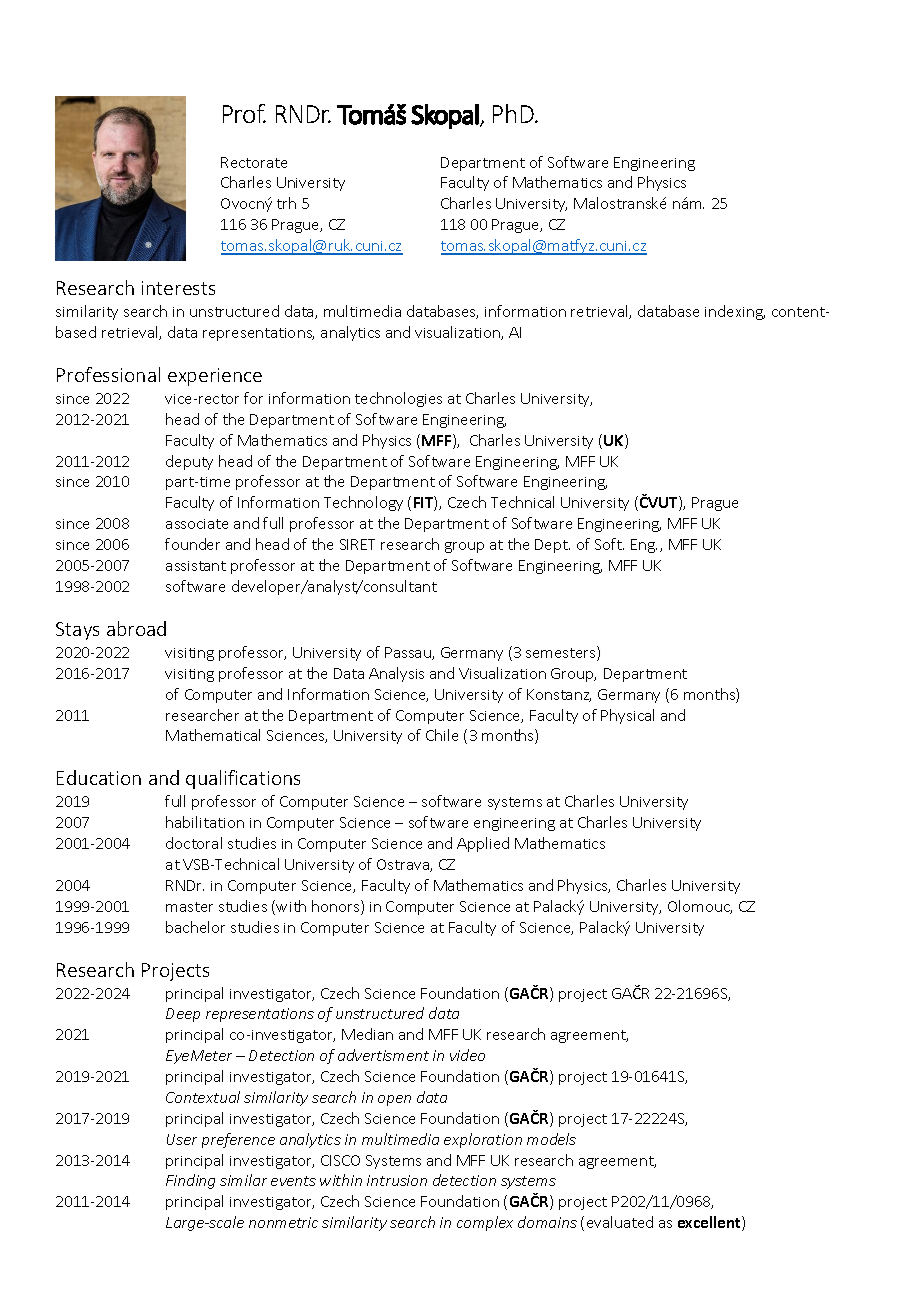 The image size is (924, 1308). I want to click on bachelor, so click(195, 927).
